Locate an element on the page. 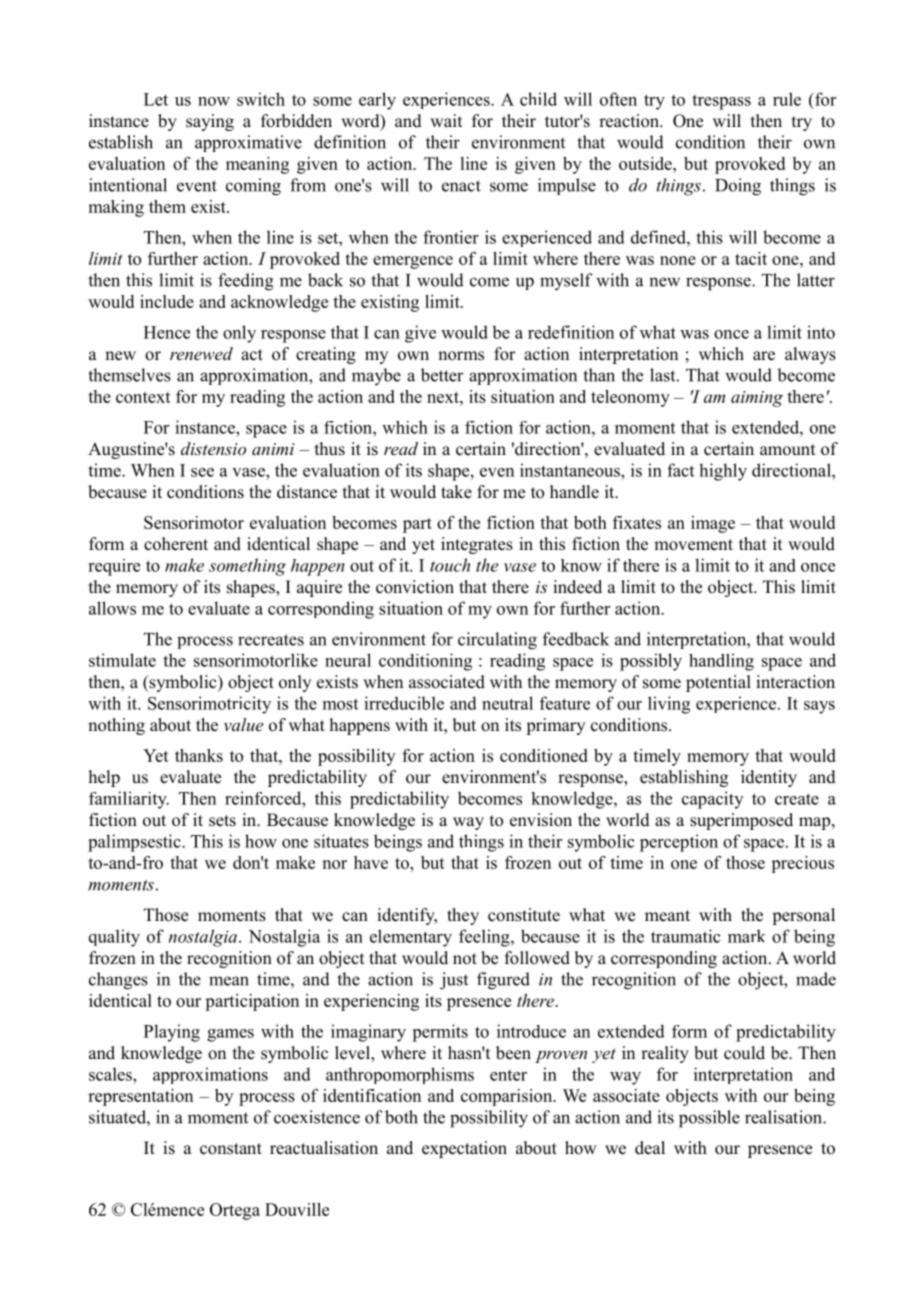  constant is located at coordinates (231, 1149).
